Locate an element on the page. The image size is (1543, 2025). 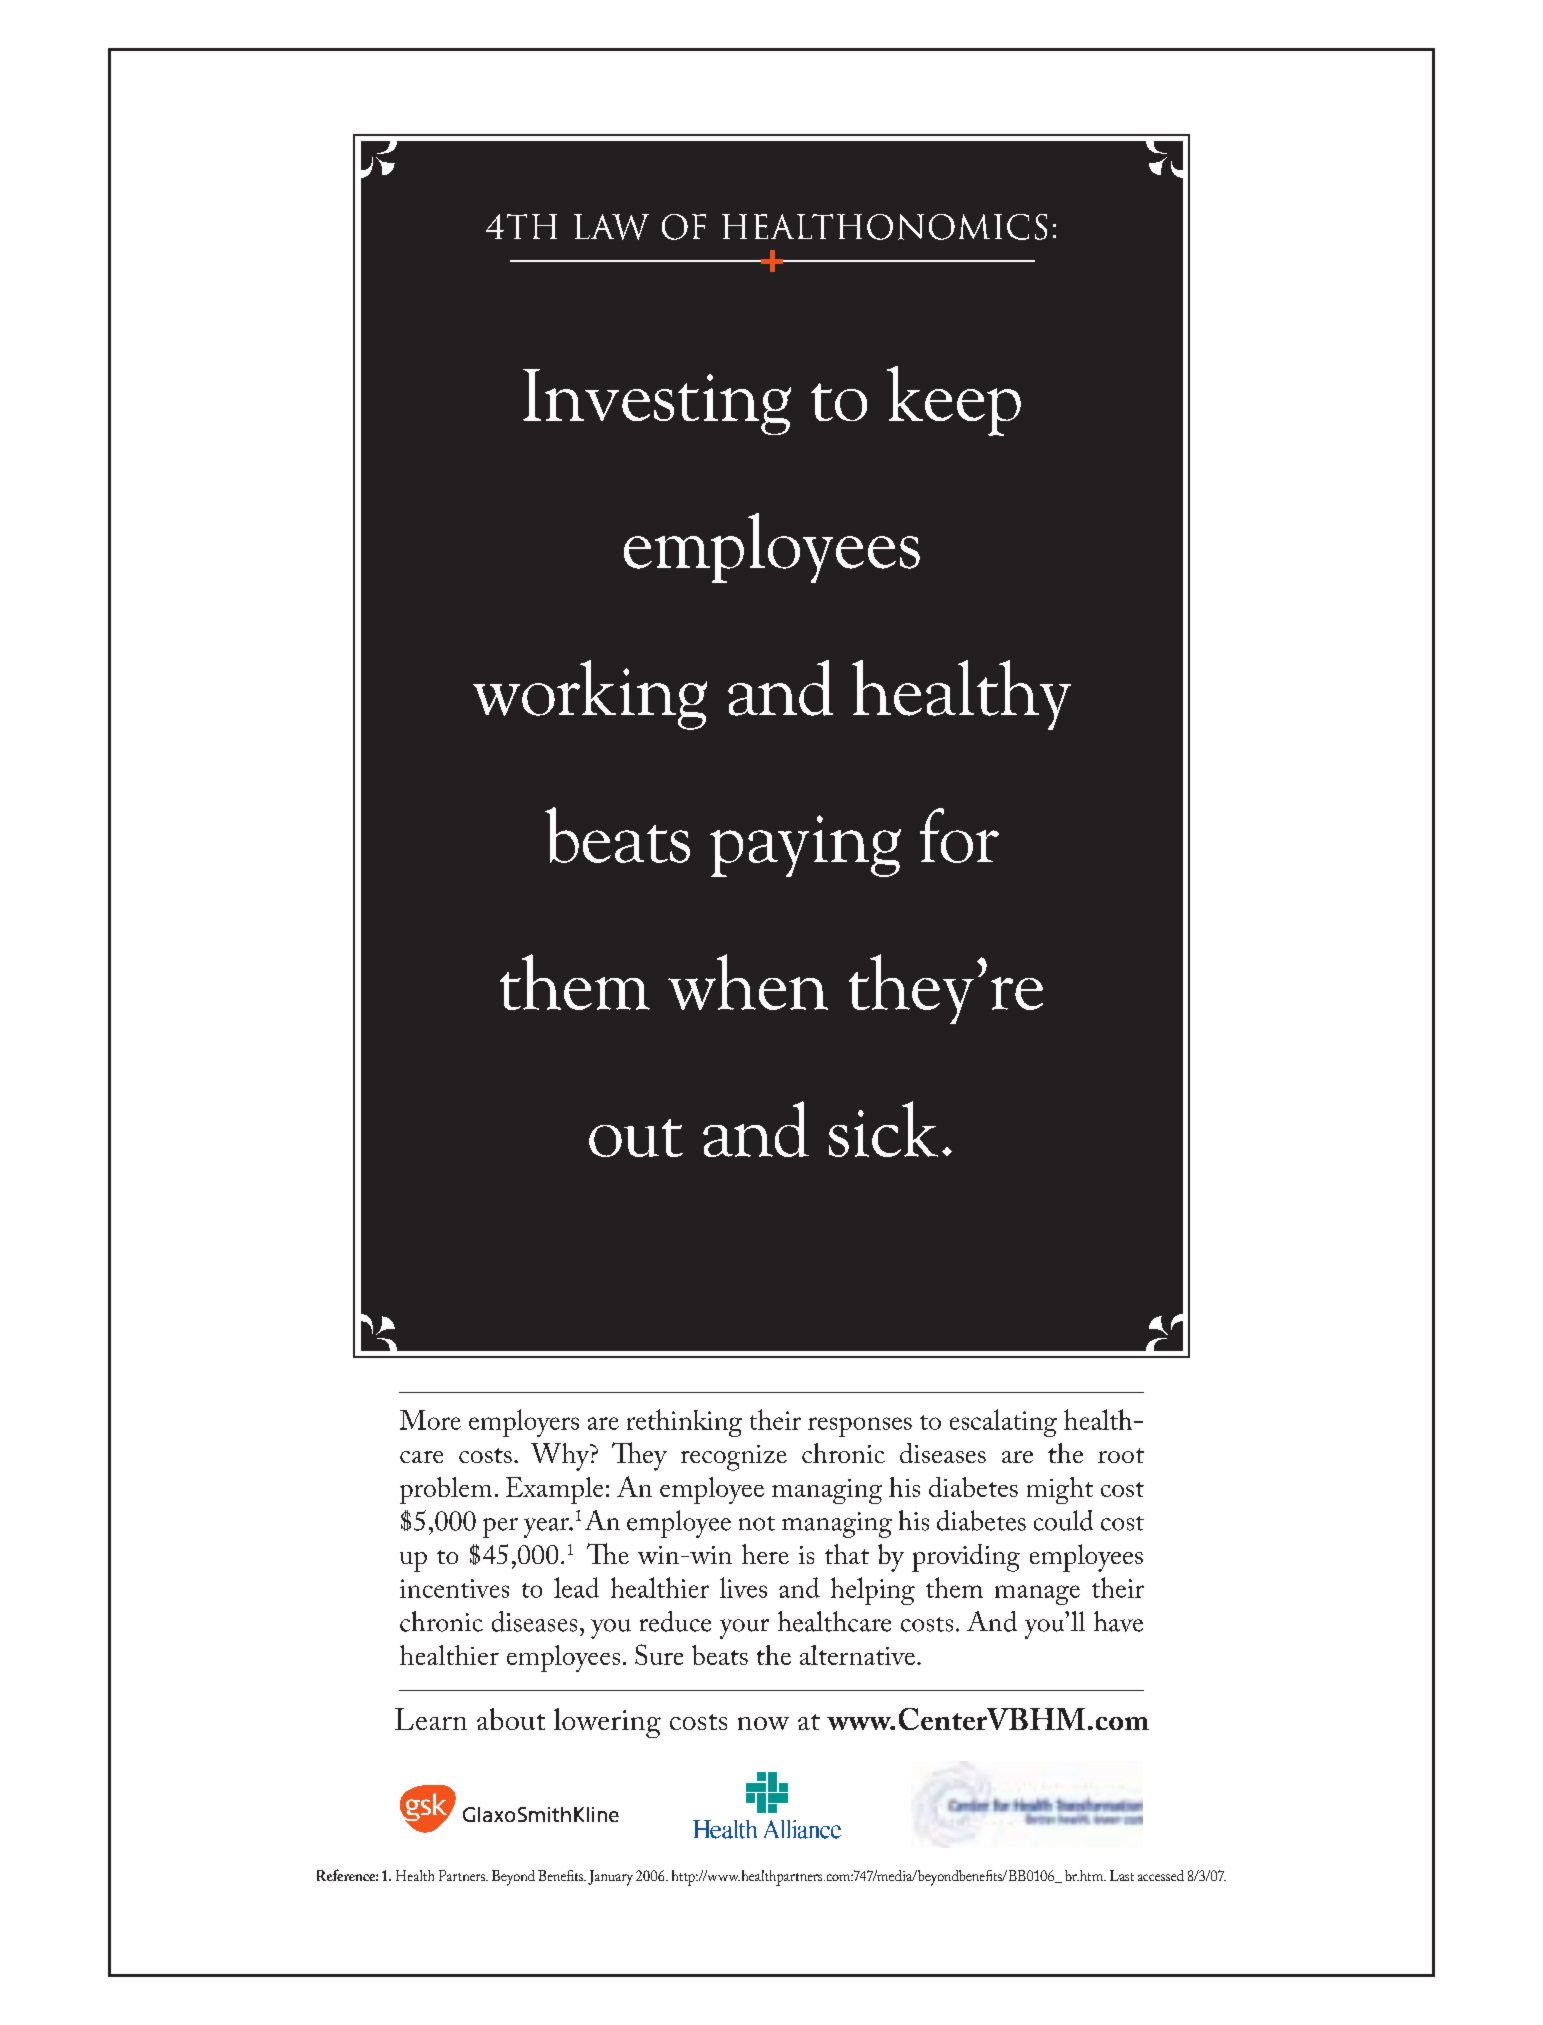
employers is located at coordinates (524, 1423).
